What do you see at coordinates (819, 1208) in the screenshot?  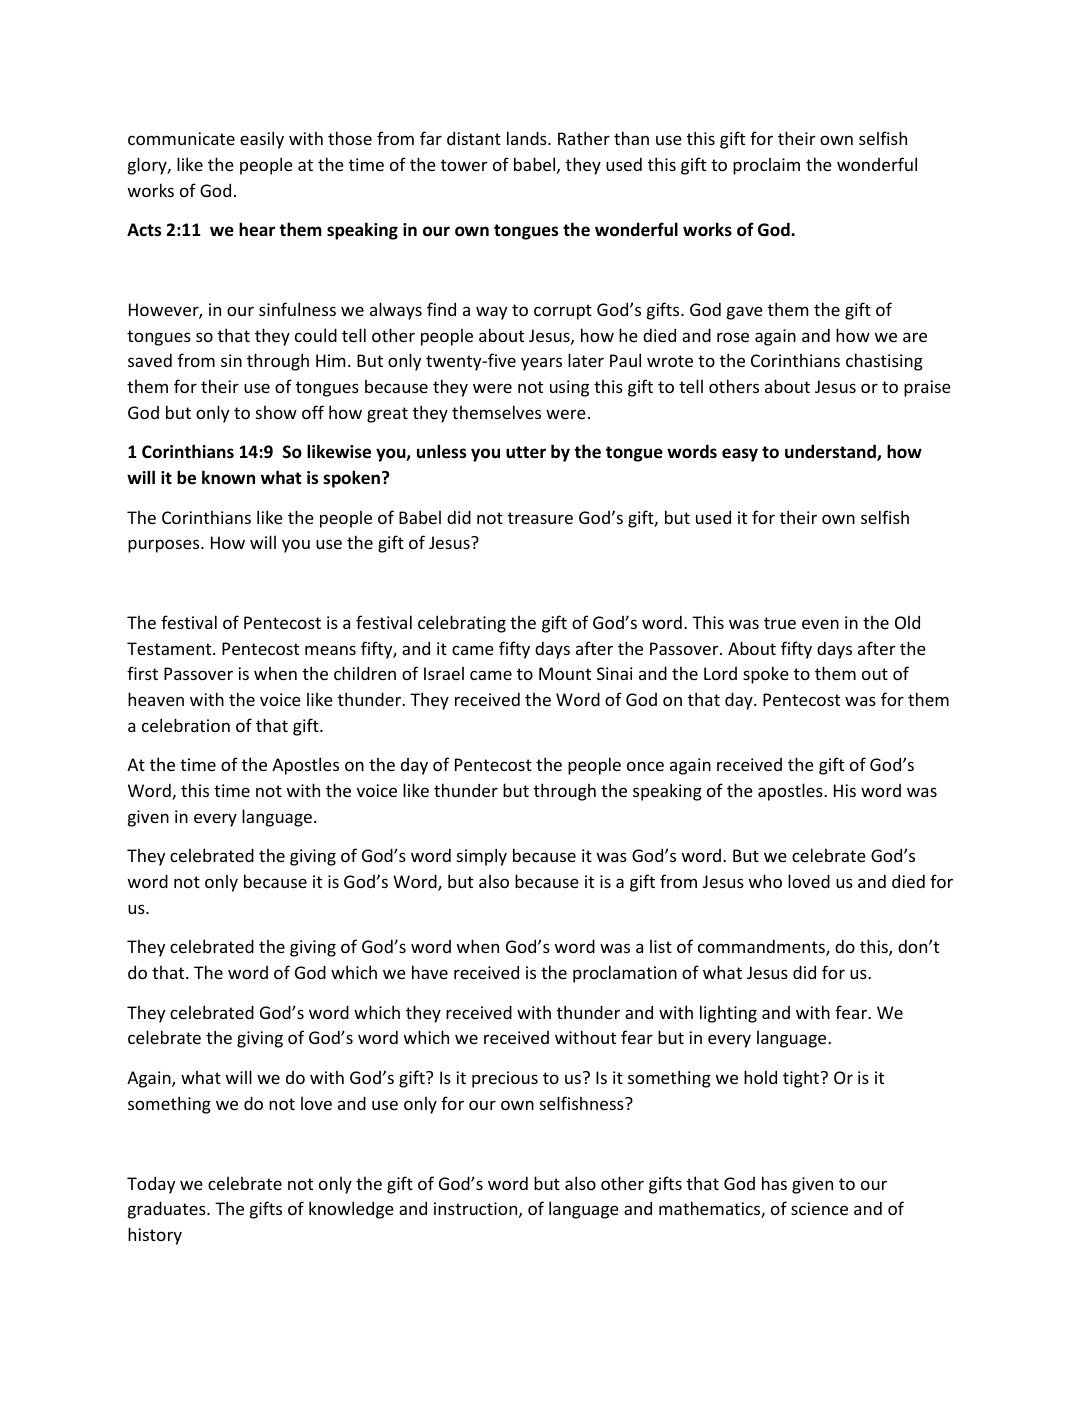 I see `science` at bounding box center [819, 1208].
